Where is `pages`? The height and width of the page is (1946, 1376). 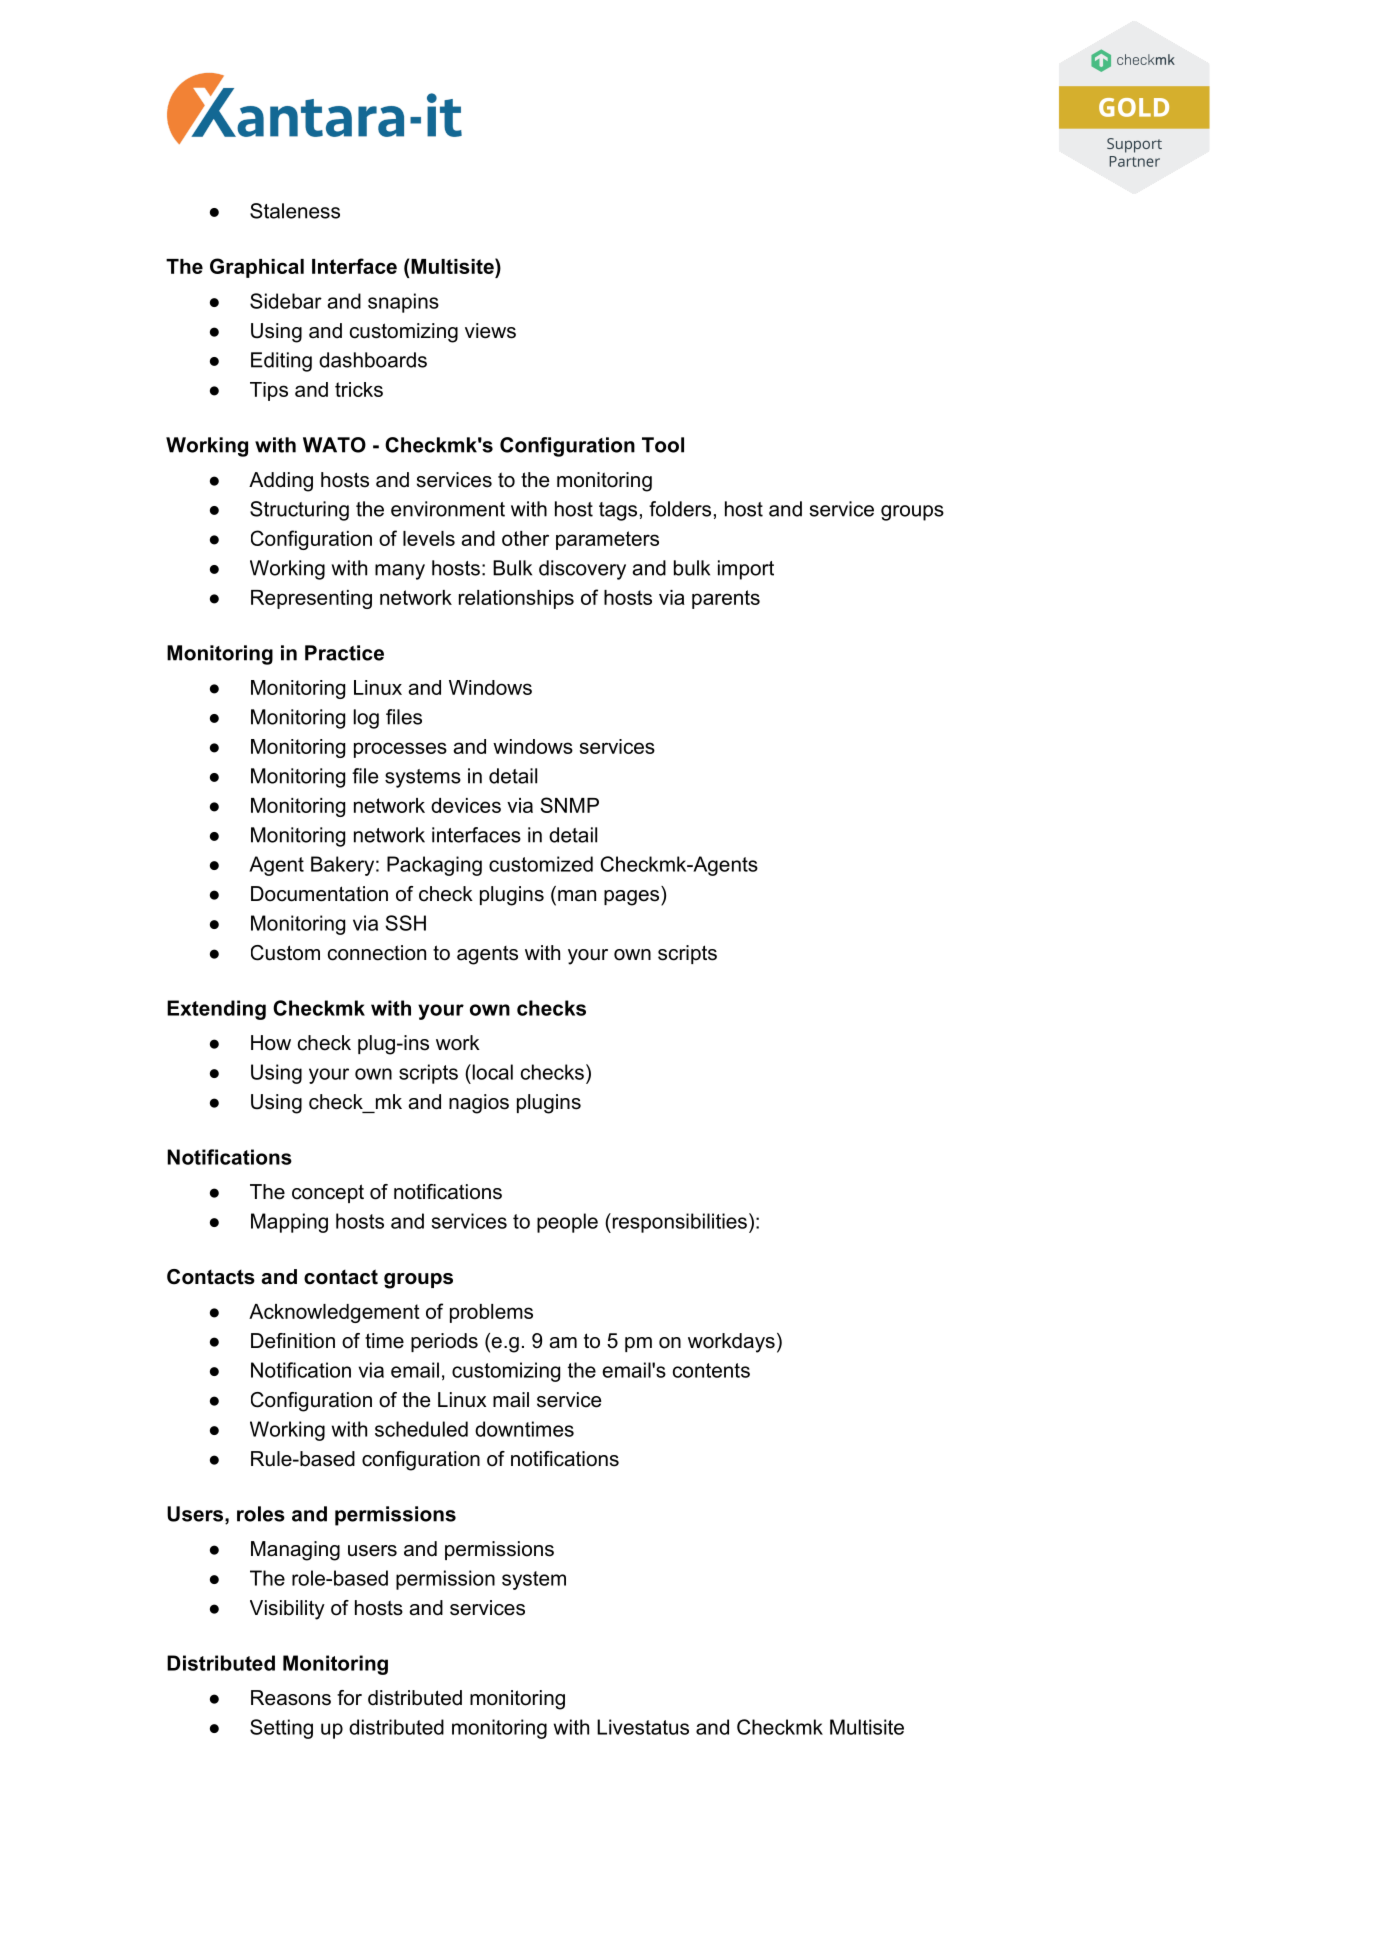 pages is located at coordinates (631, 898).
